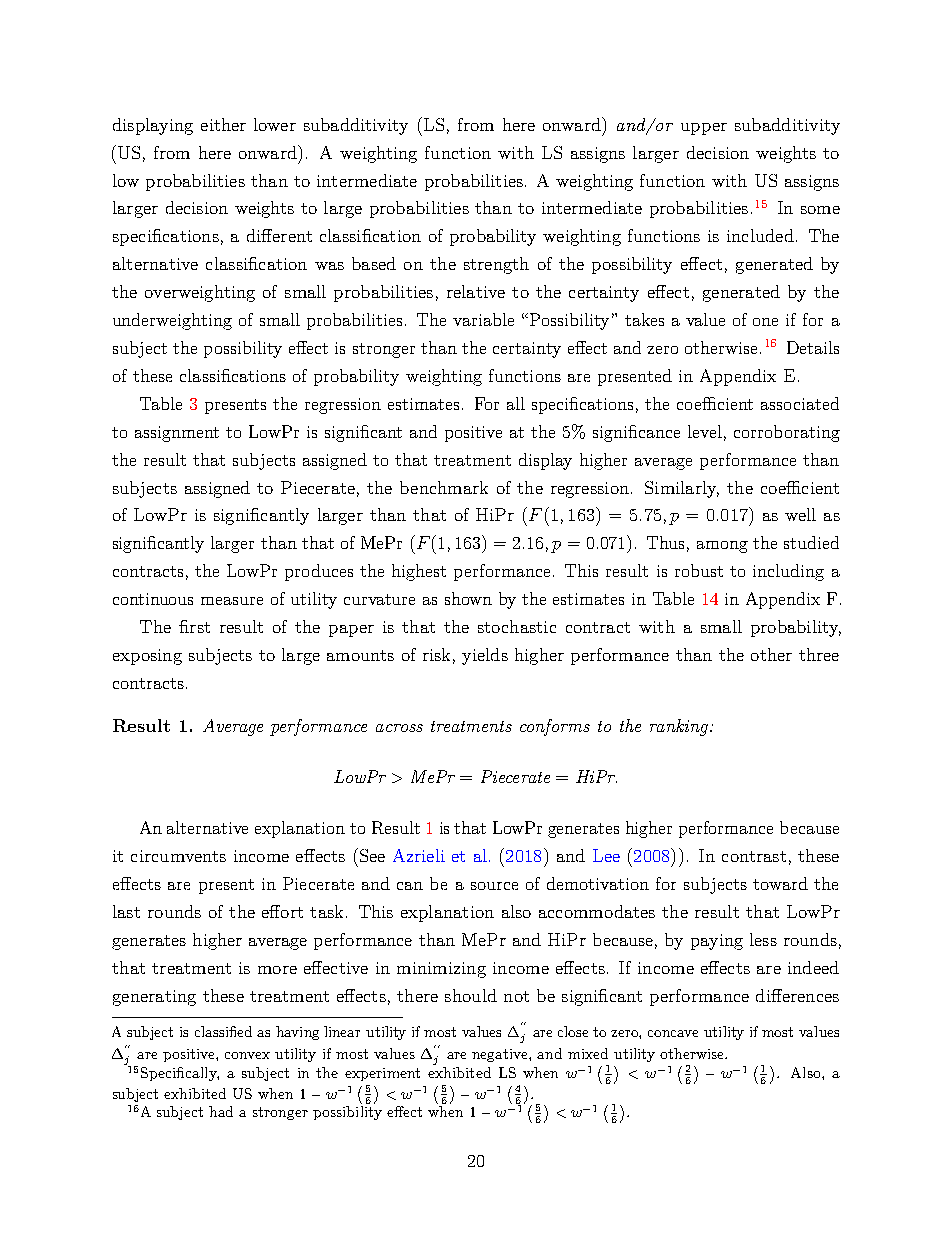 This screenshot has height=1233, width=952. What do you see at coordinates (496, 265) in the screenshot?
I see `strength` at bounding box center [496, 265].
